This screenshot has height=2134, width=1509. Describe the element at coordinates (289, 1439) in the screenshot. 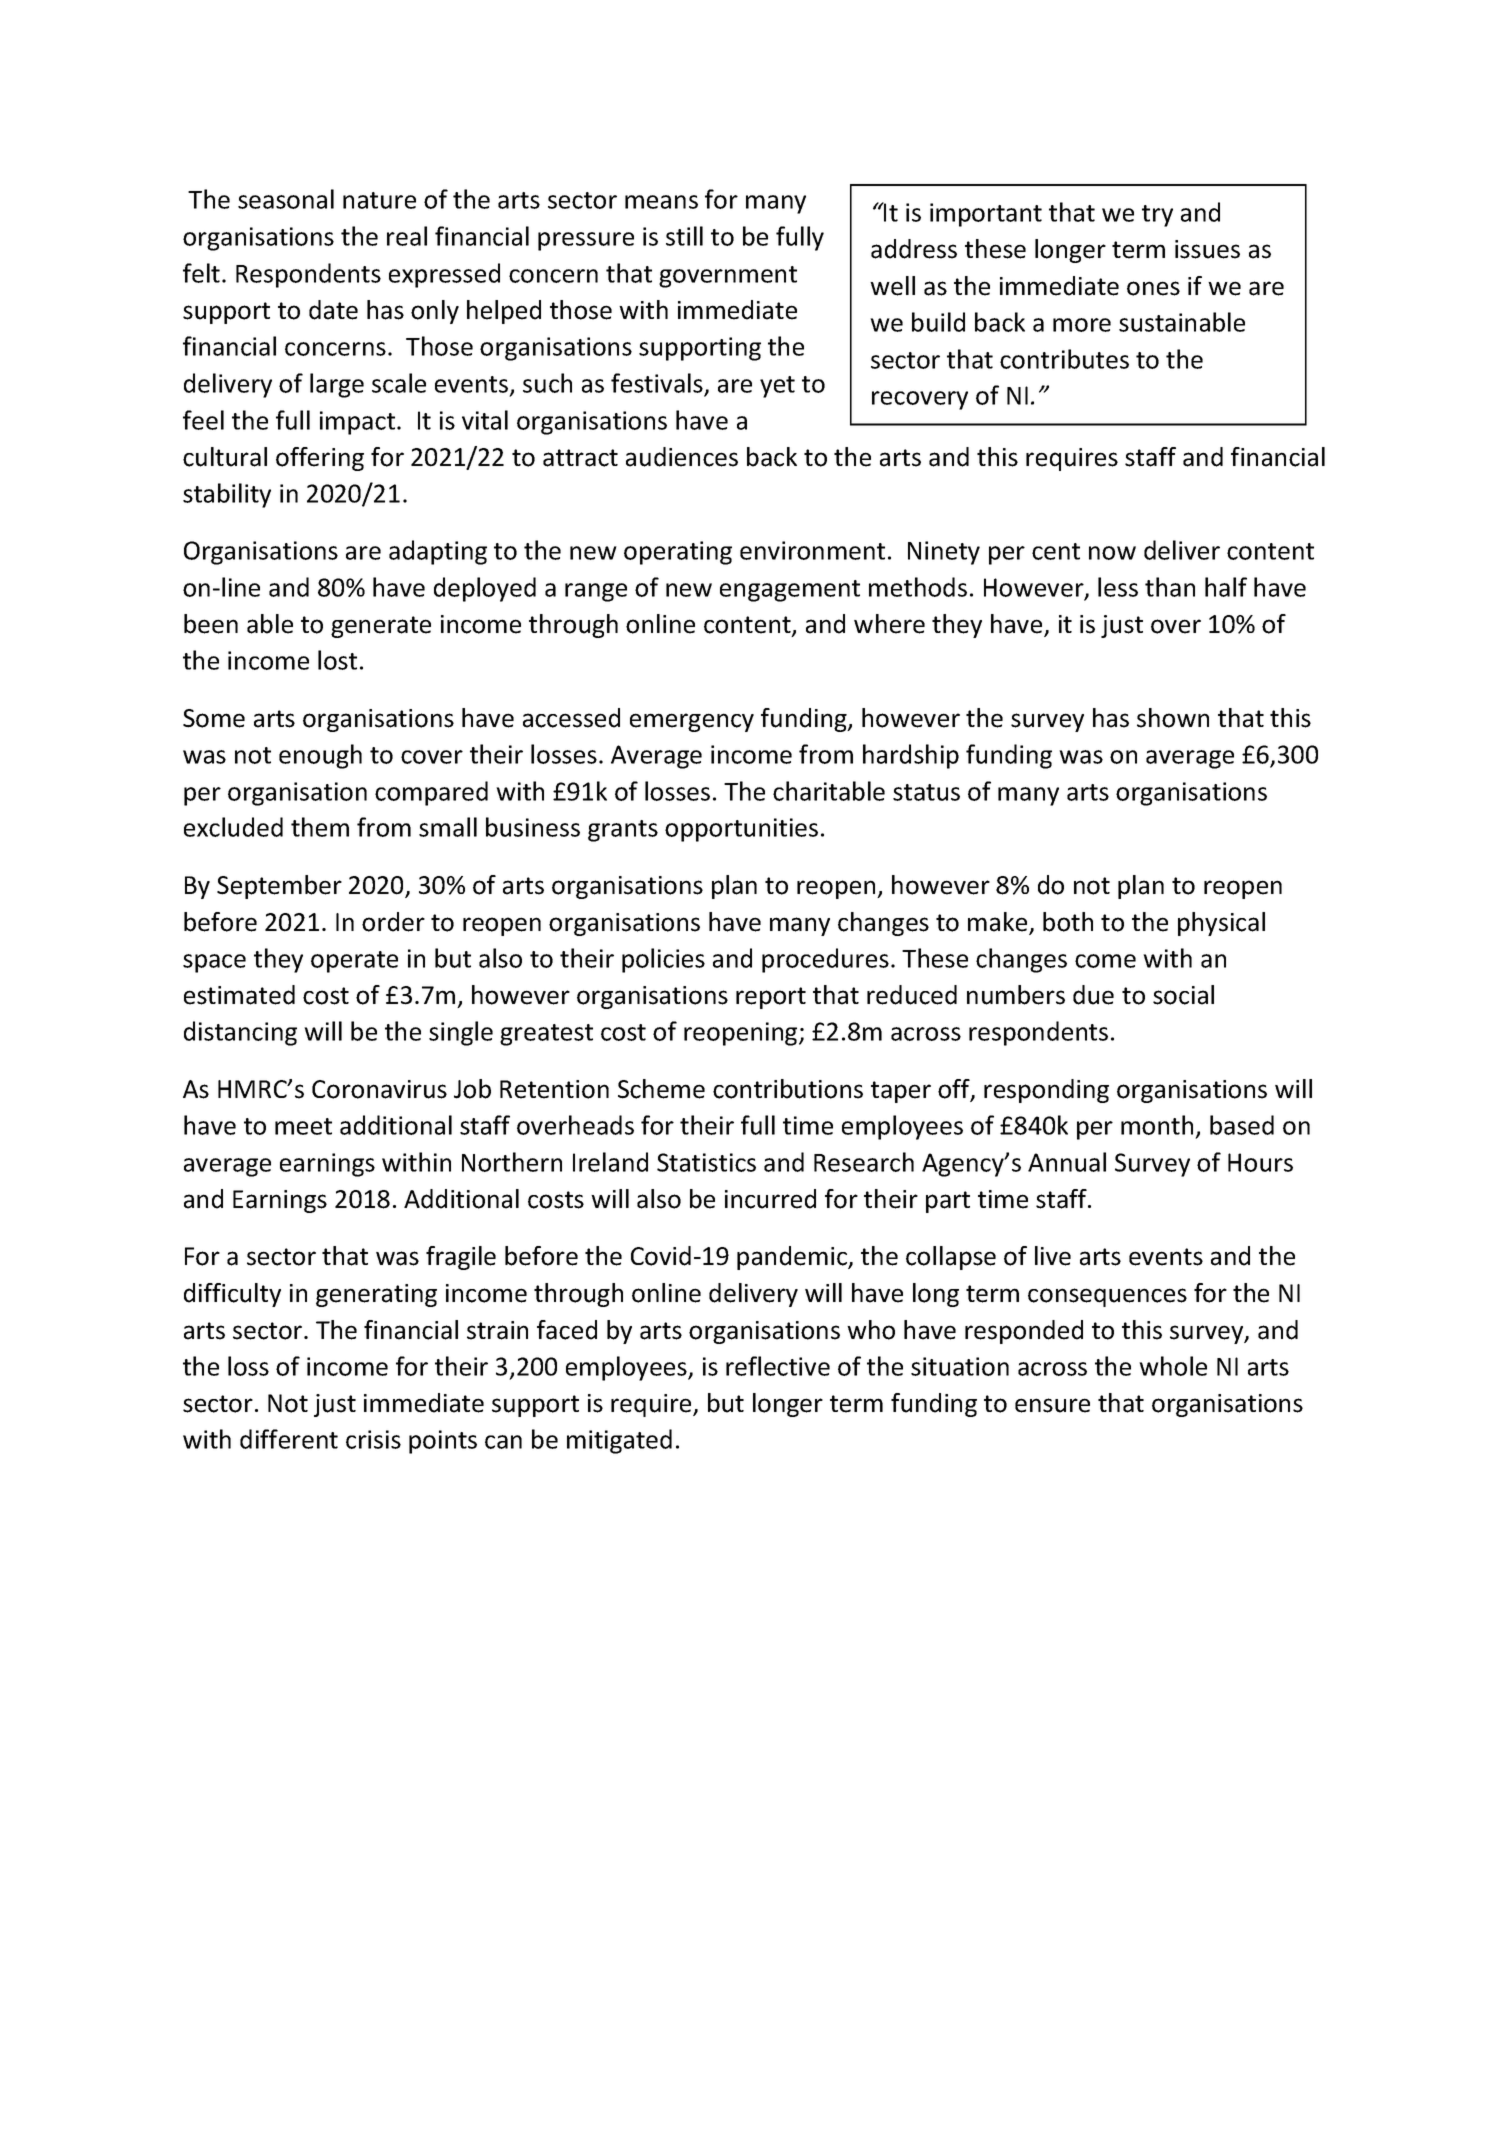

I see `different` at that location.
